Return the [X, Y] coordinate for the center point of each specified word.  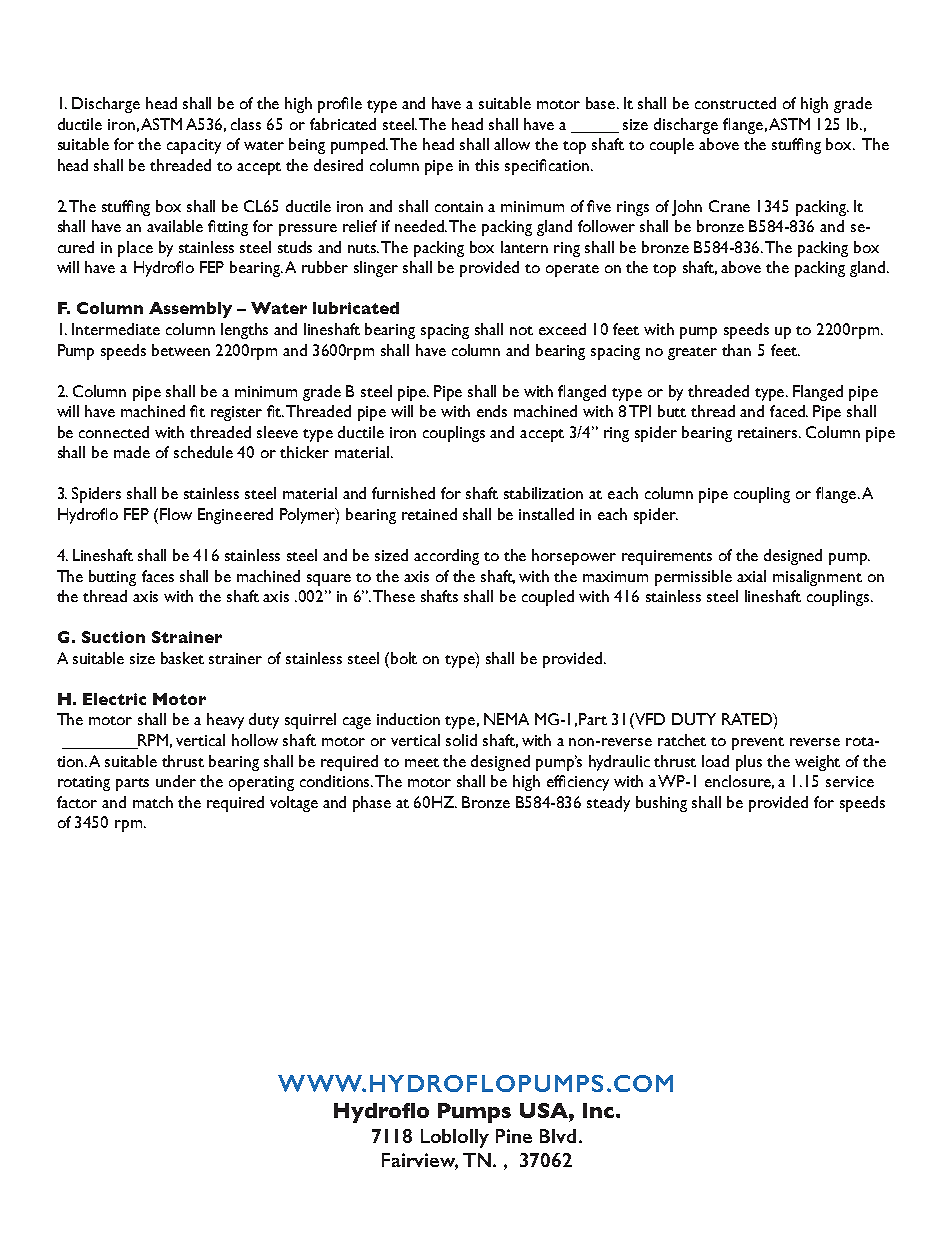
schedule [203, 452]
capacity [194, 146]
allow [512, 144]
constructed [735, 103]
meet [422, 762]
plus [749, 763]
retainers [769, 432]
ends [492, 411]
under [176, 781]
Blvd [558, 1136]
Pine [514, 1136]
